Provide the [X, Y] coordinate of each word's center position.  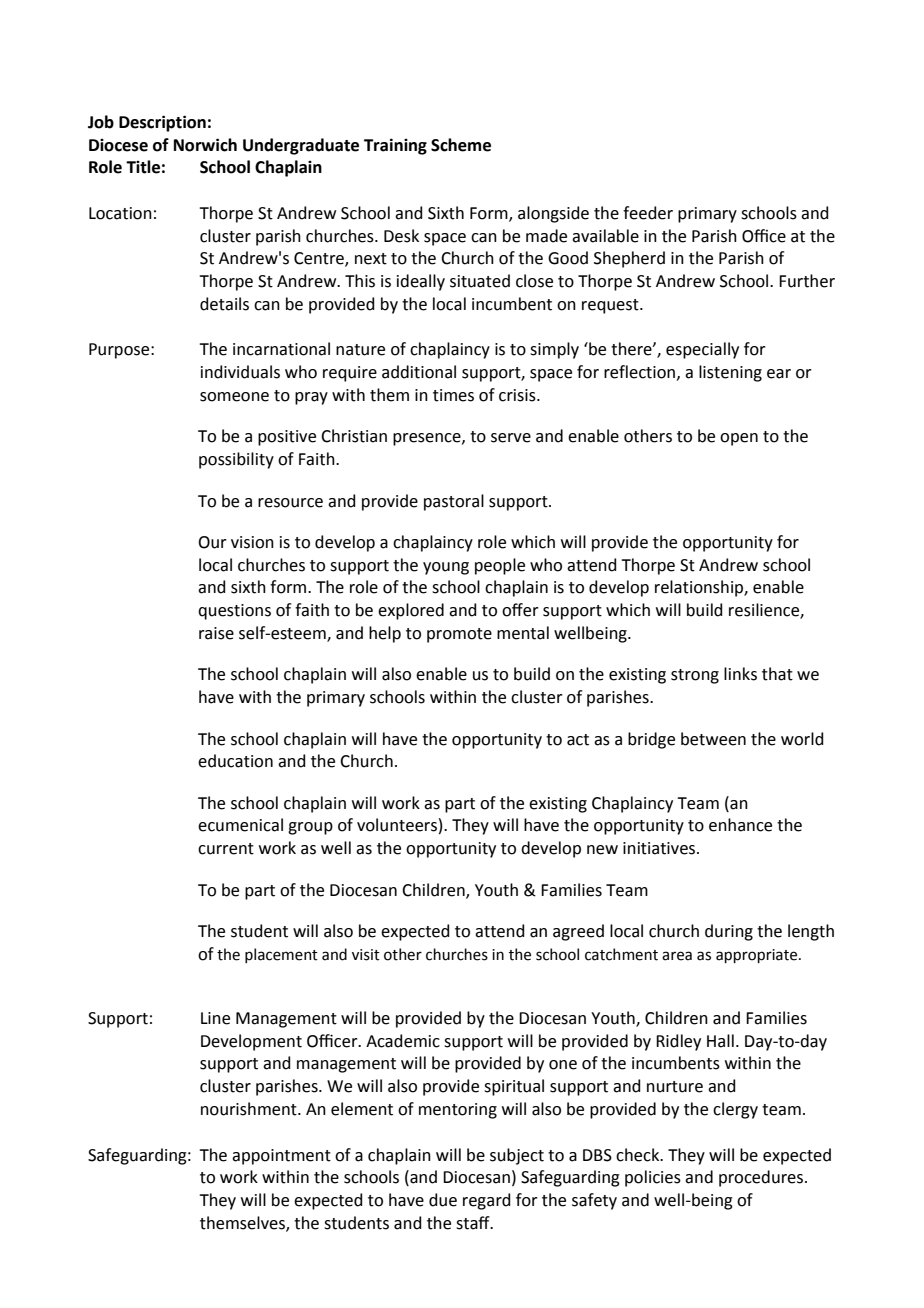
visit [366, 955]
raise [216, 633]
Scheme [461, 145]
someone [234, 397]
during [729, 932]
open [739, 439]
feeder [648, 213]
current [226, 849]
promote [459, 635]
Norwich [205, 145]
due [443, 1200]
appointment [281, 1157]
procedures [762, 1178]
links [740, 674]
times [453, 395]
